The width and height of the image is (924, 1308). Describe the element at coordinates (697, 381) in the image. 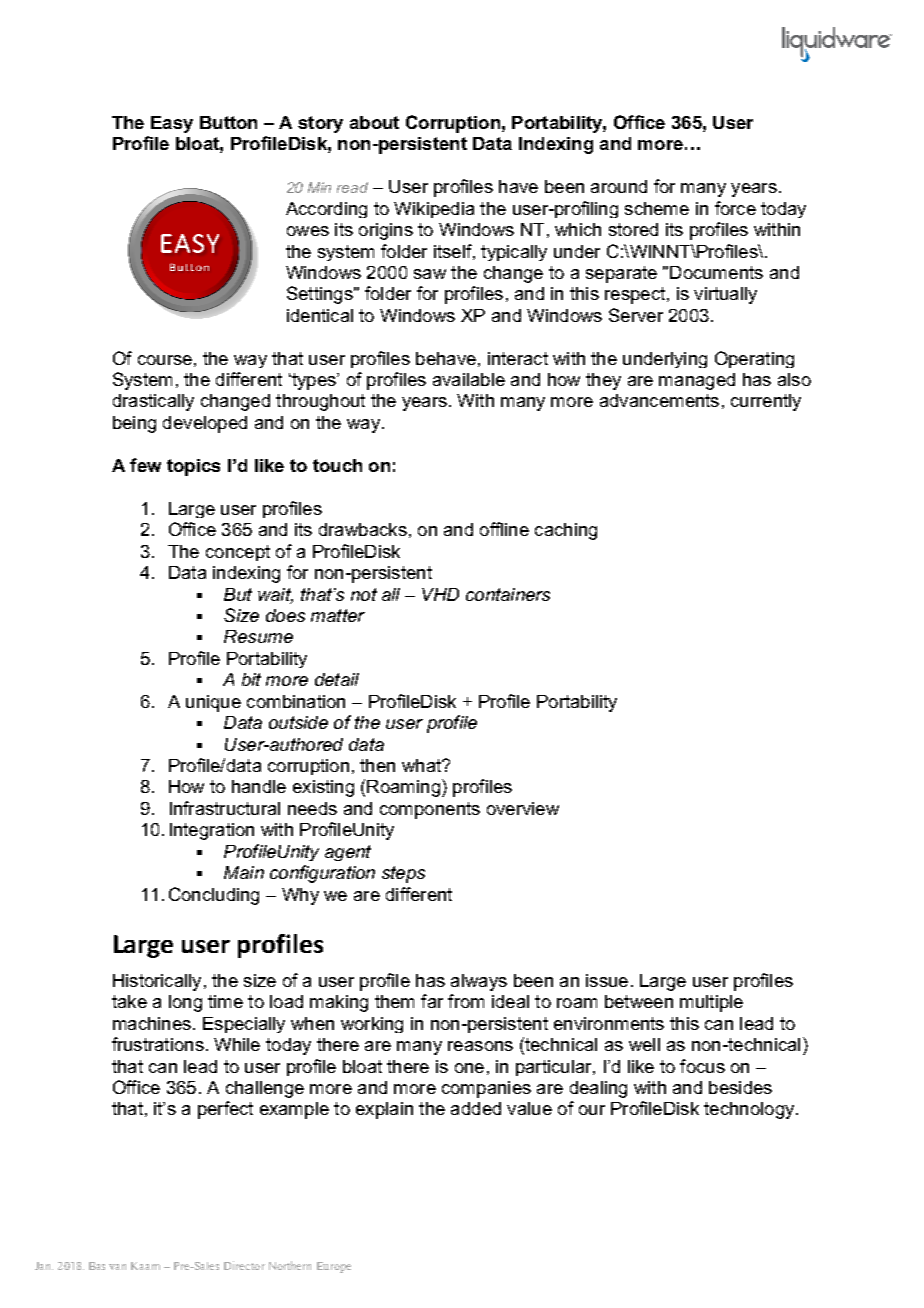

I see `managed` at that location.
